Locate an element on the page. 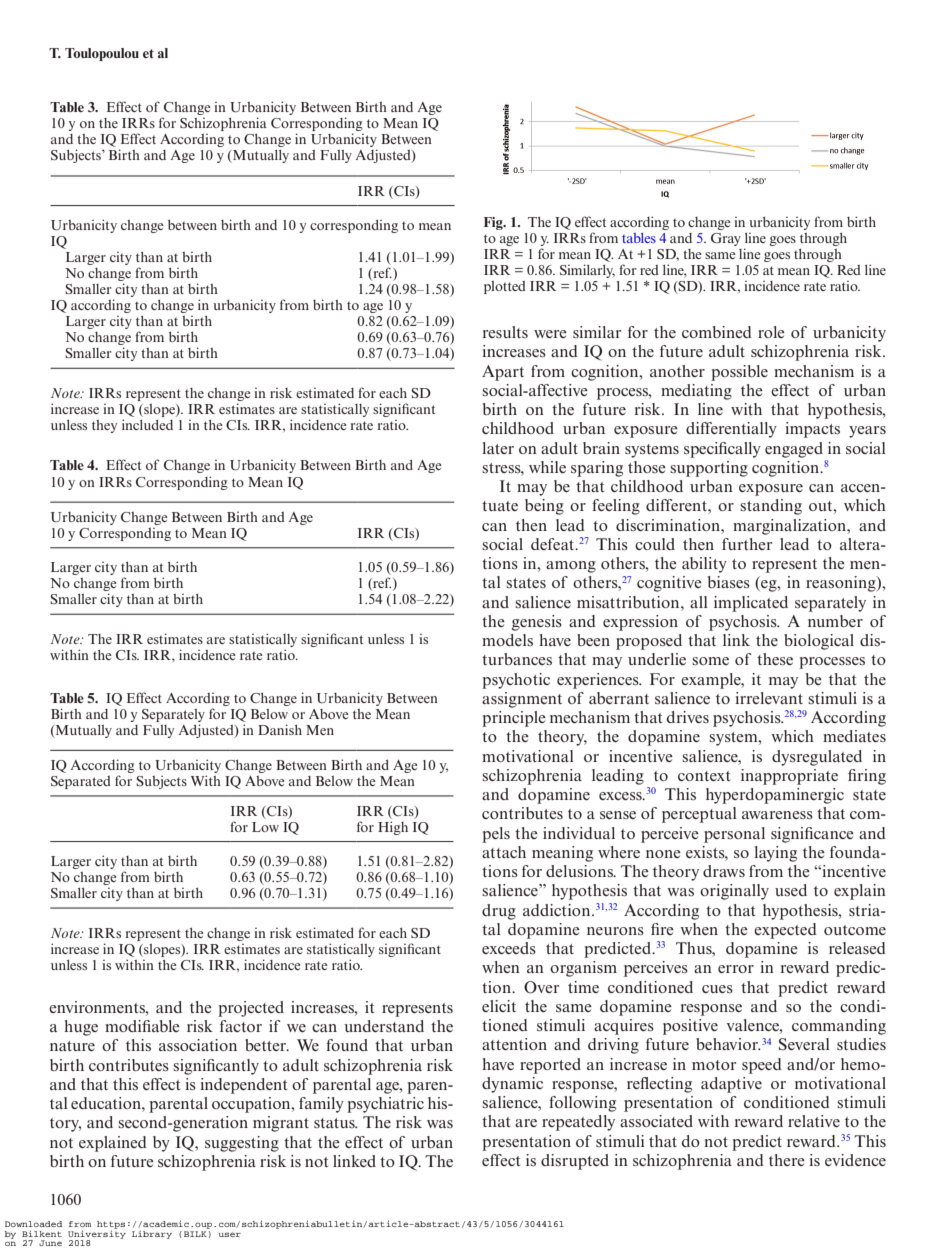 The width and height of the image is (952, 1256). environments is located at coordinates (98, 1007).
